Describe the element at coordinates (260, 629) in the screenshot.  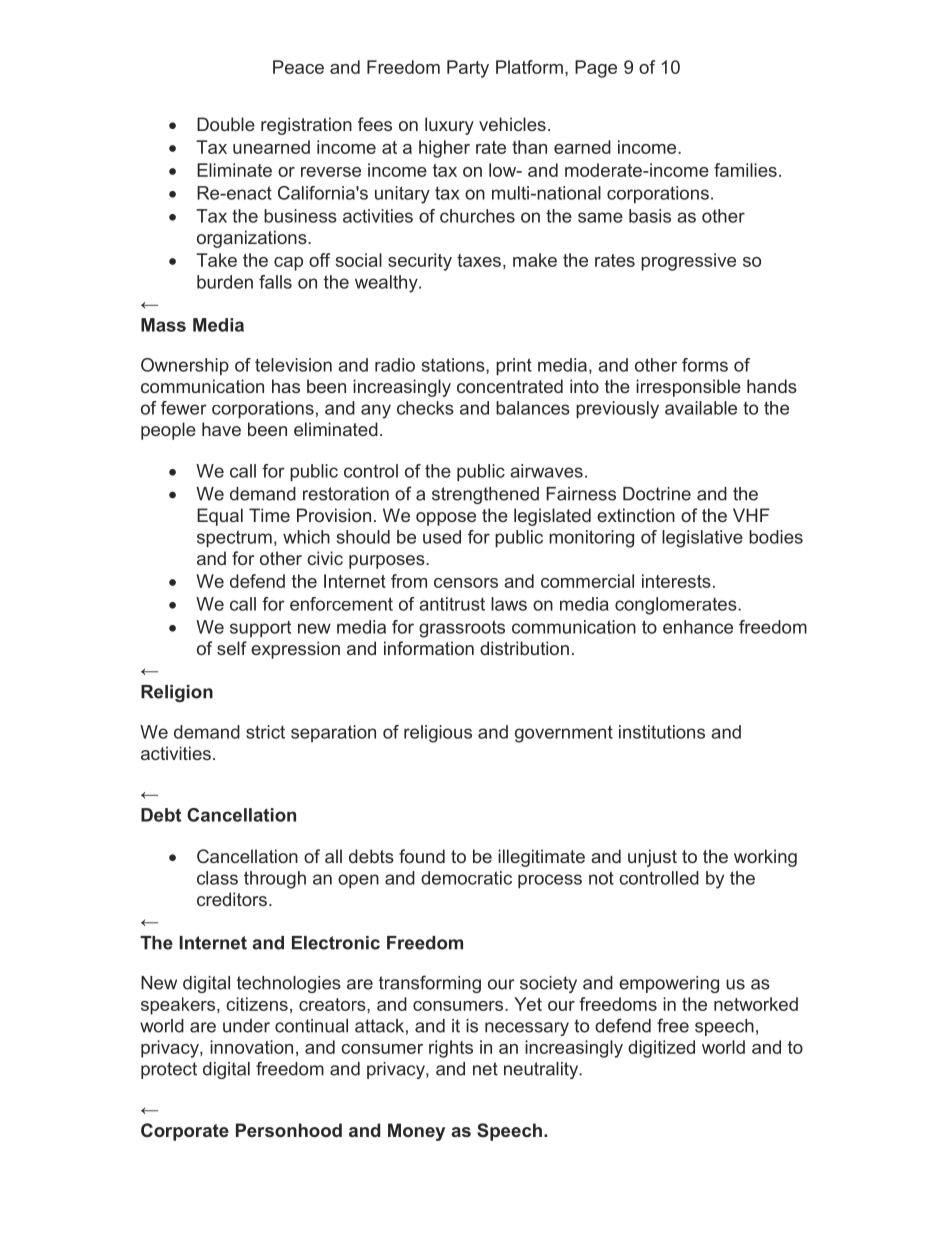
I see `support` at that location.
